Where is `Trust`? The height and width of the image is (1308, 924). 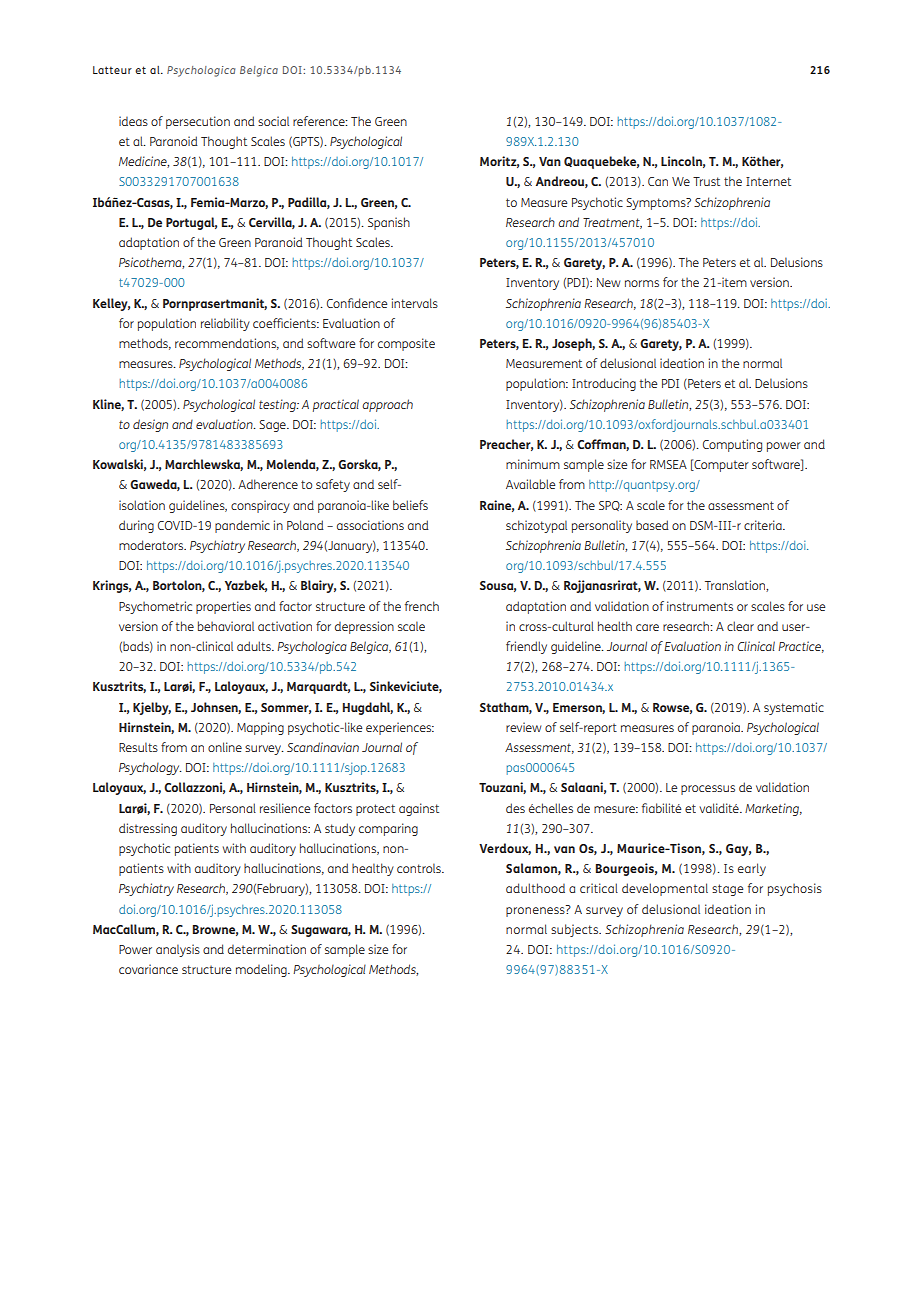
Trust is located at coordinates (706, 181).
